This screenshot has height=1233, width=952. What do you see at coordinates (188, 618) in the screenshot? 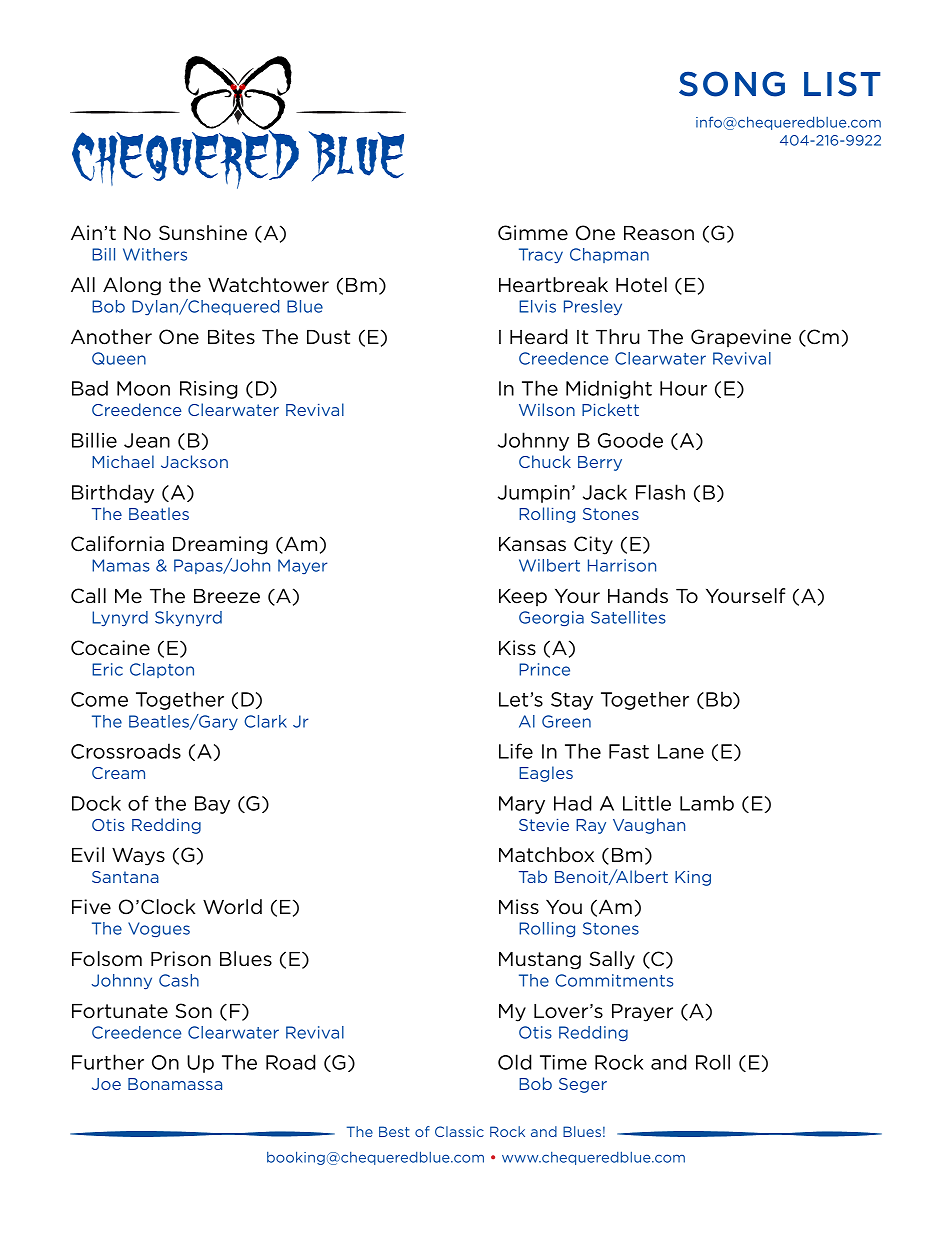
I see `Skynyrd` at bounding box center [188, 618].
